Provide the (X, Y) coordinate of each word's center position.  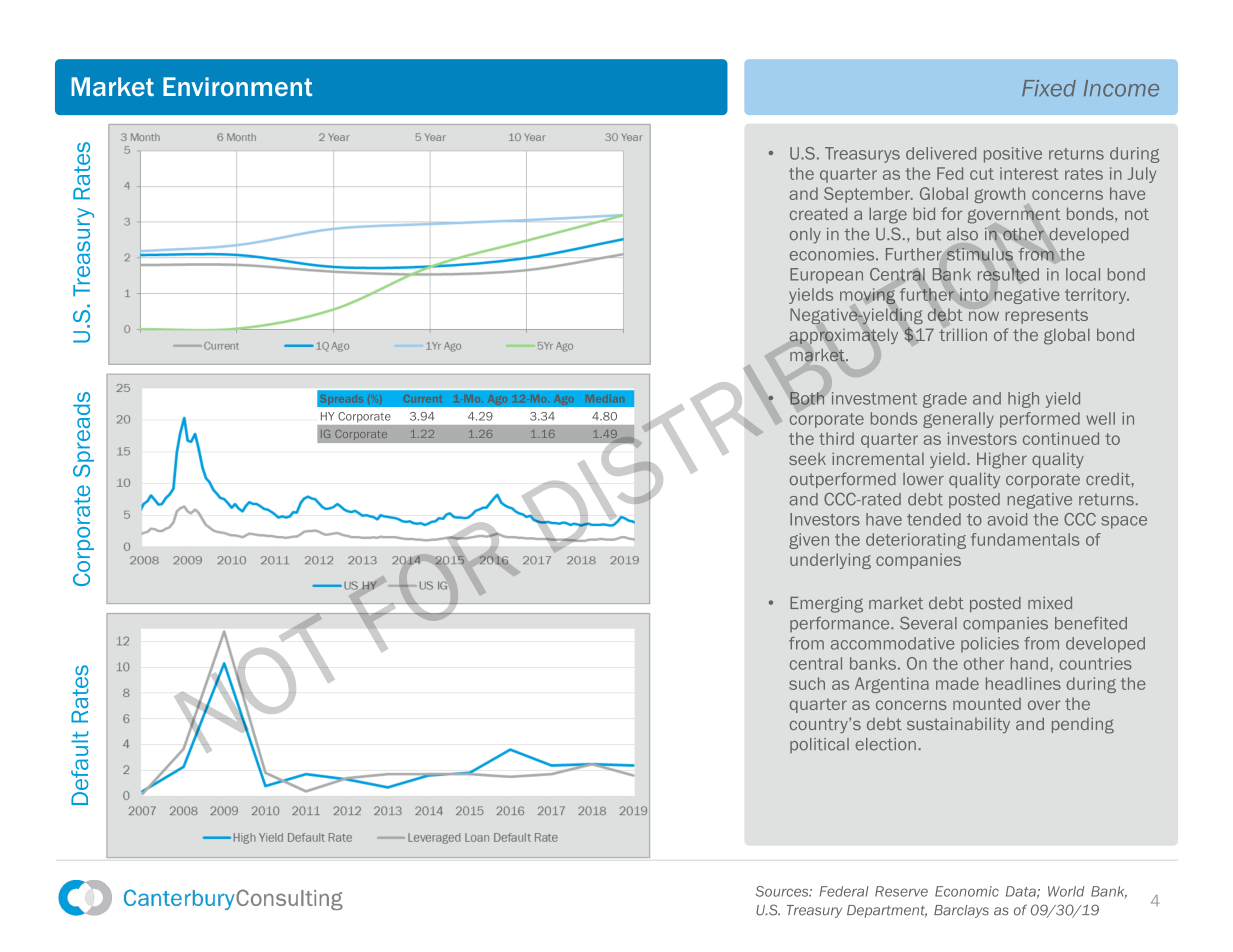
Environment (237, 86)
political (819, 745)
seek (807, 459)
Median (605, 398)
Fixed (1049, 88)
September (868, 195)
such (807, 683)
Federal (844, 891)
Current (423, 398)
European (826, 276)
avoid (1007, 519)
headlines (1023, 683)
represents (1046, 316)
